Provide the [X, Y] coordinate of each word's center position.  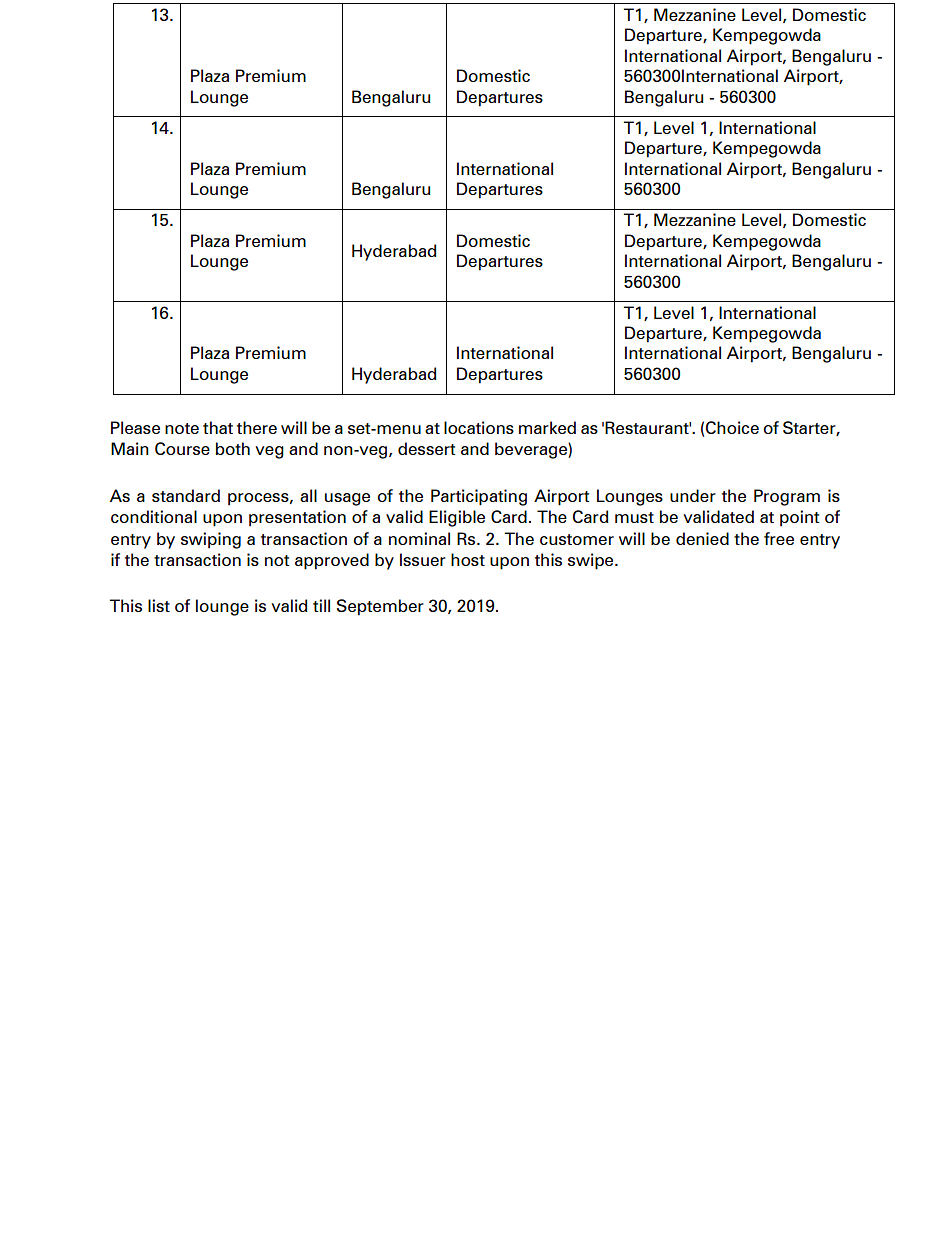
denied [702, 538]
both [233, 448]
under [693, 495]
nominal [419, 538]
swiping [211, 540]
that [218, 427]
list [159, 605]
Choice [732, 427]
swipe [592, 561]
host [468, 559]
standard [186, 495]
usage [347, 499]
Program [787, 497]
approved [332, 561]
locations [479, 427]
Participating [479, 497]
